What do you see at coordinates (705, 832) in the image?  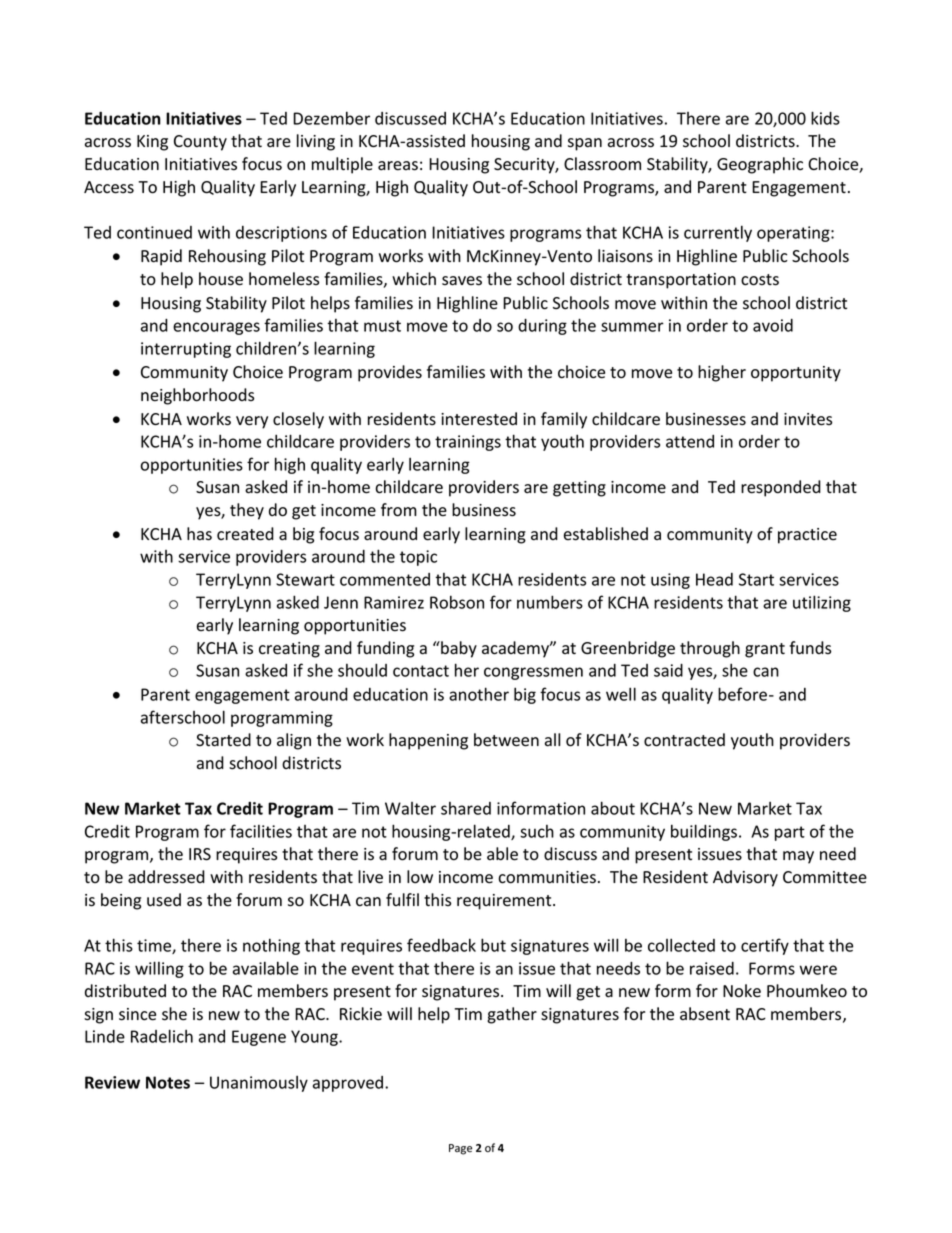 I see `buildings` at bounding box center [705, 832].
